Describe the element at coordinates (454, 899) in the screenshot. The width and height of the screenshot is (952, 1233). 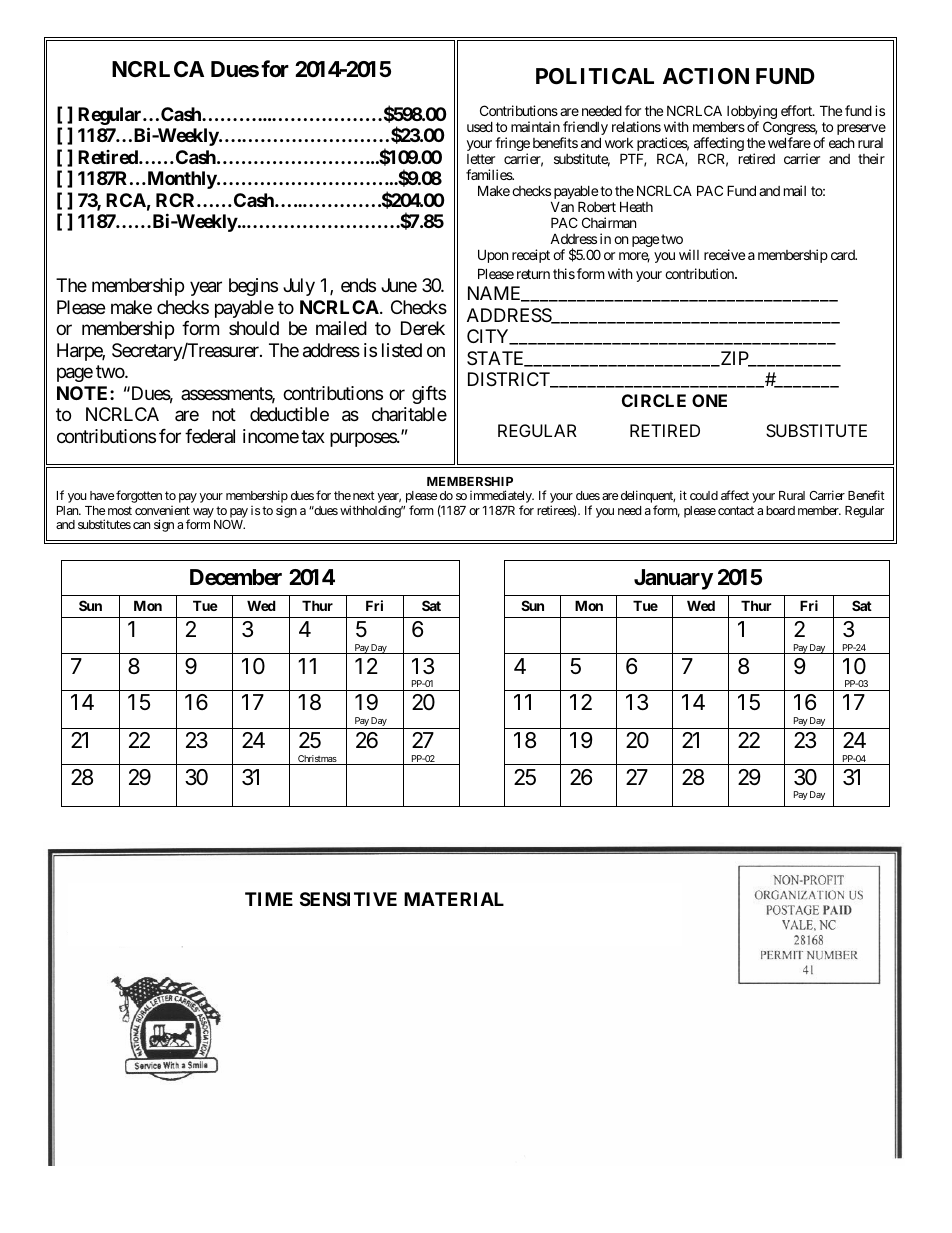
I see `MATERIAL` at that location.
